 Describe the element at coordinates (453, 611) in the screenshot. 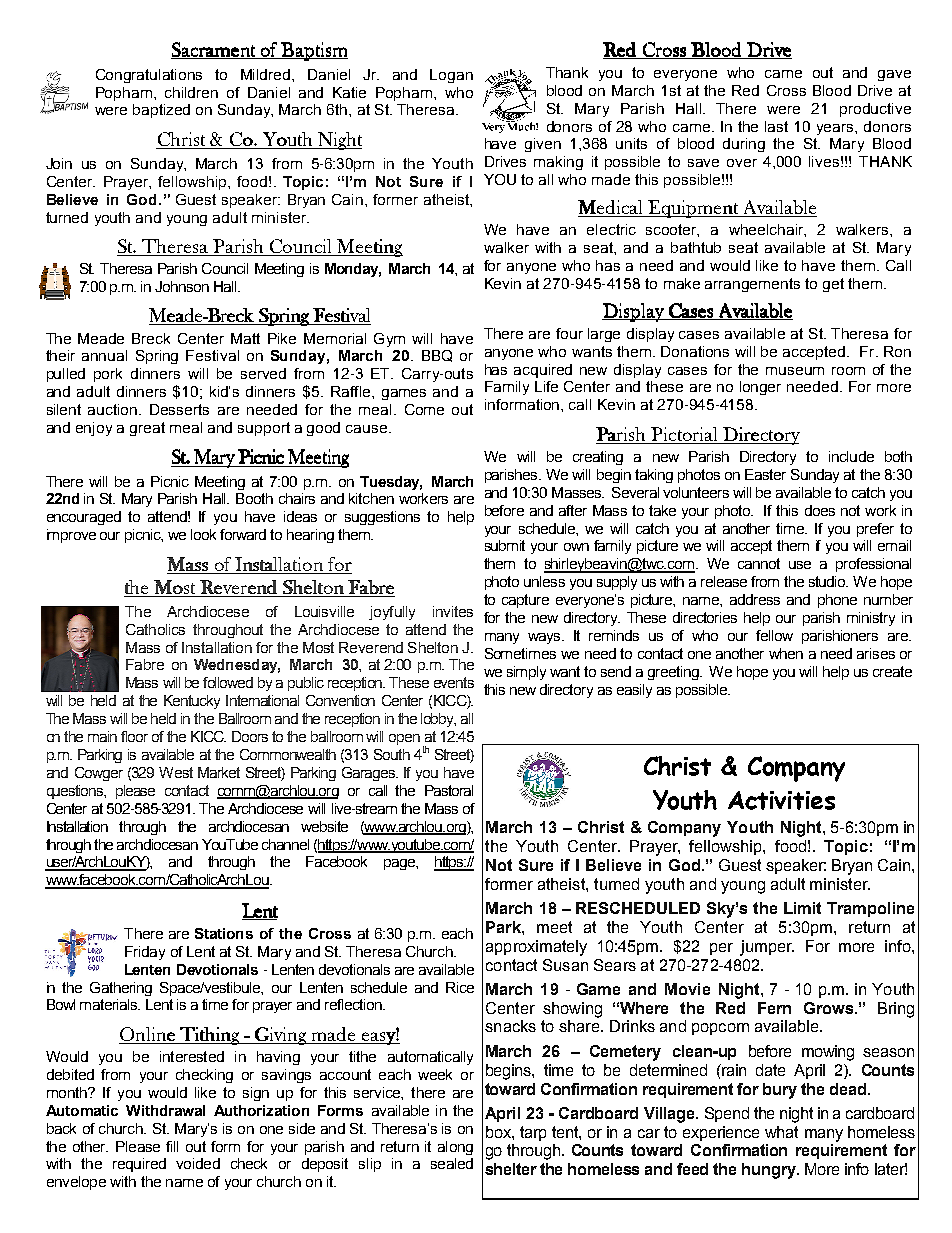

I see `invites` at that location.
